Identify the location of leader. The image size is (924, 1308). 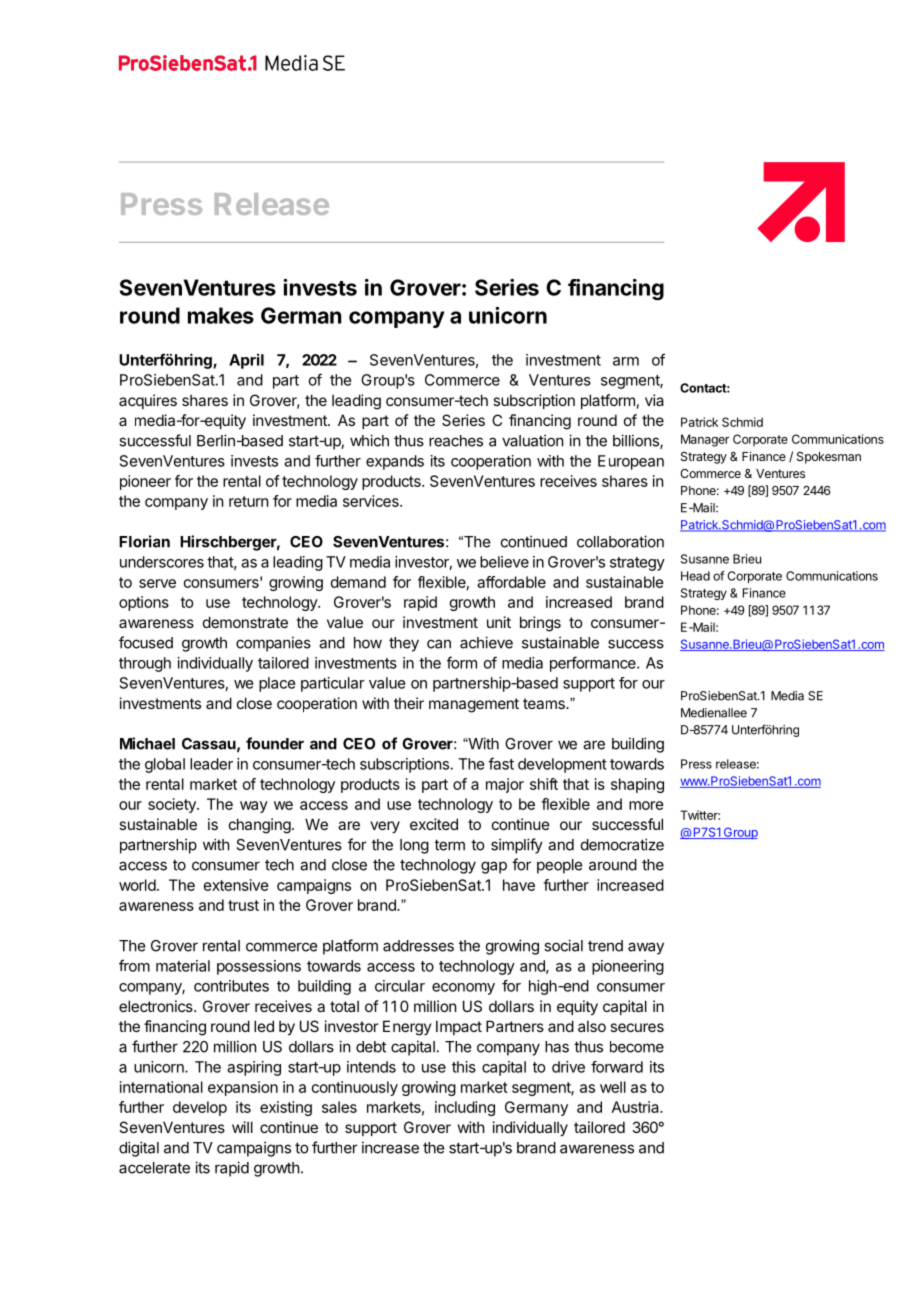
(211, 764).
